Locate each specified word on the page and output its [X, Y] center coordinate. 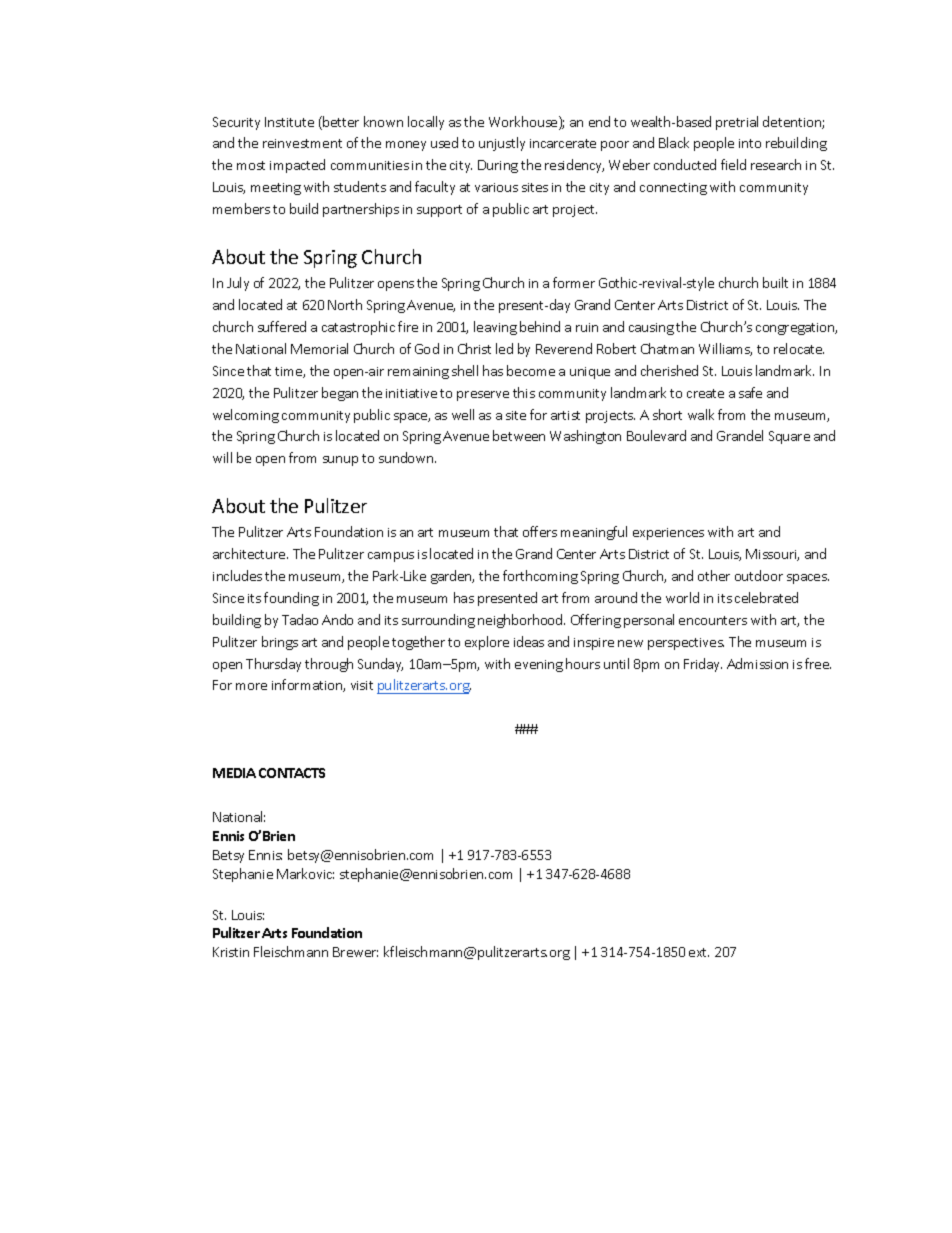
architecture [250, 553]
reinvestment [302, 143]
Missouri [772, 555]
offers [540, 531]
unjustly [502, 144]
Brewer [355, 952]
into [750, 143]
